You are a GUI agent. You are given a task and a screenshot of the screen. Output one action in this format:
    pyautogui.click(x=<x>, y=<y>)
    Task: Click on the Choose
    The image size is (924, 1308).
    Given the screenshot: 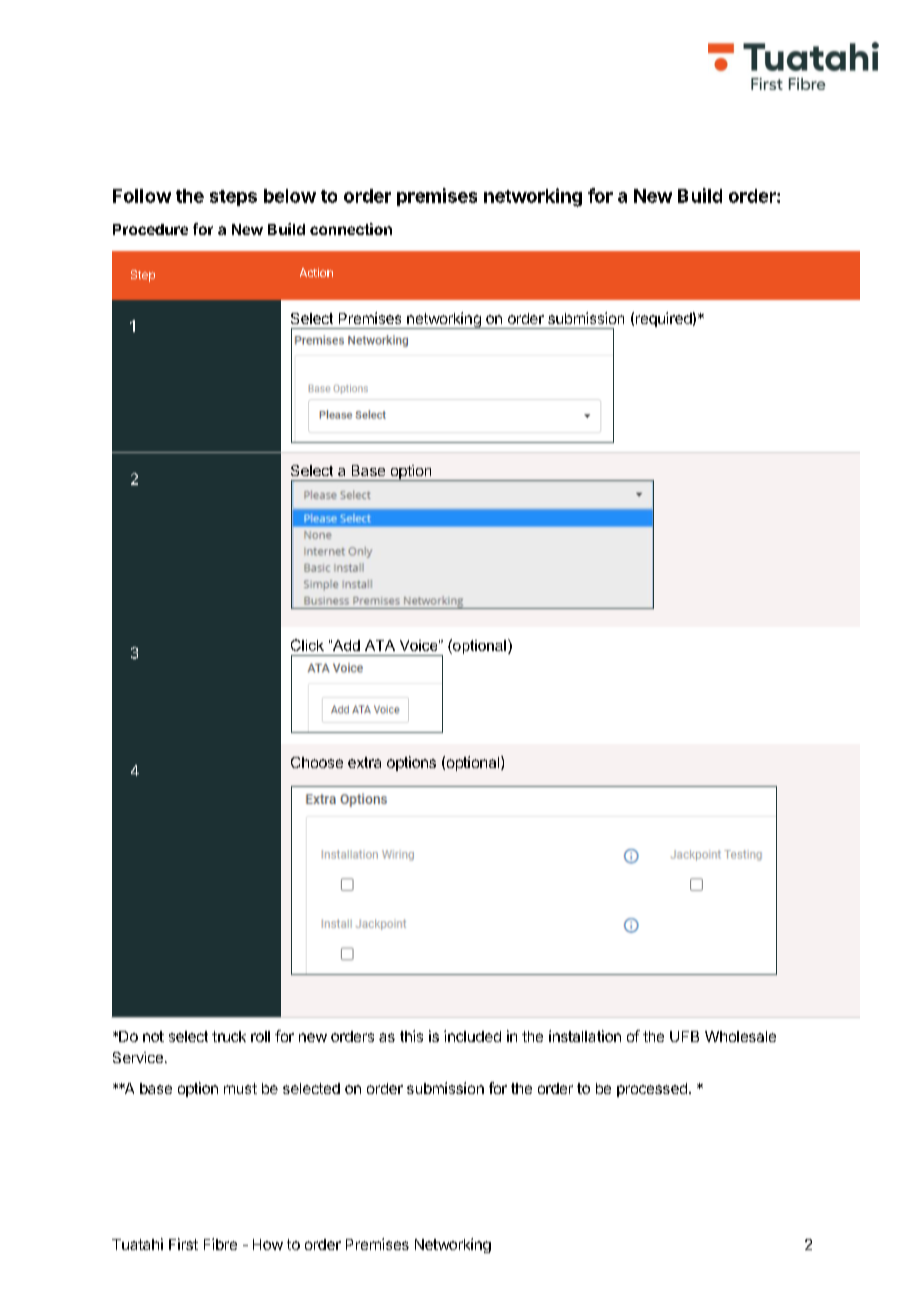 What is the action you would take?
    pyautogui.click(x=317, y=762)
